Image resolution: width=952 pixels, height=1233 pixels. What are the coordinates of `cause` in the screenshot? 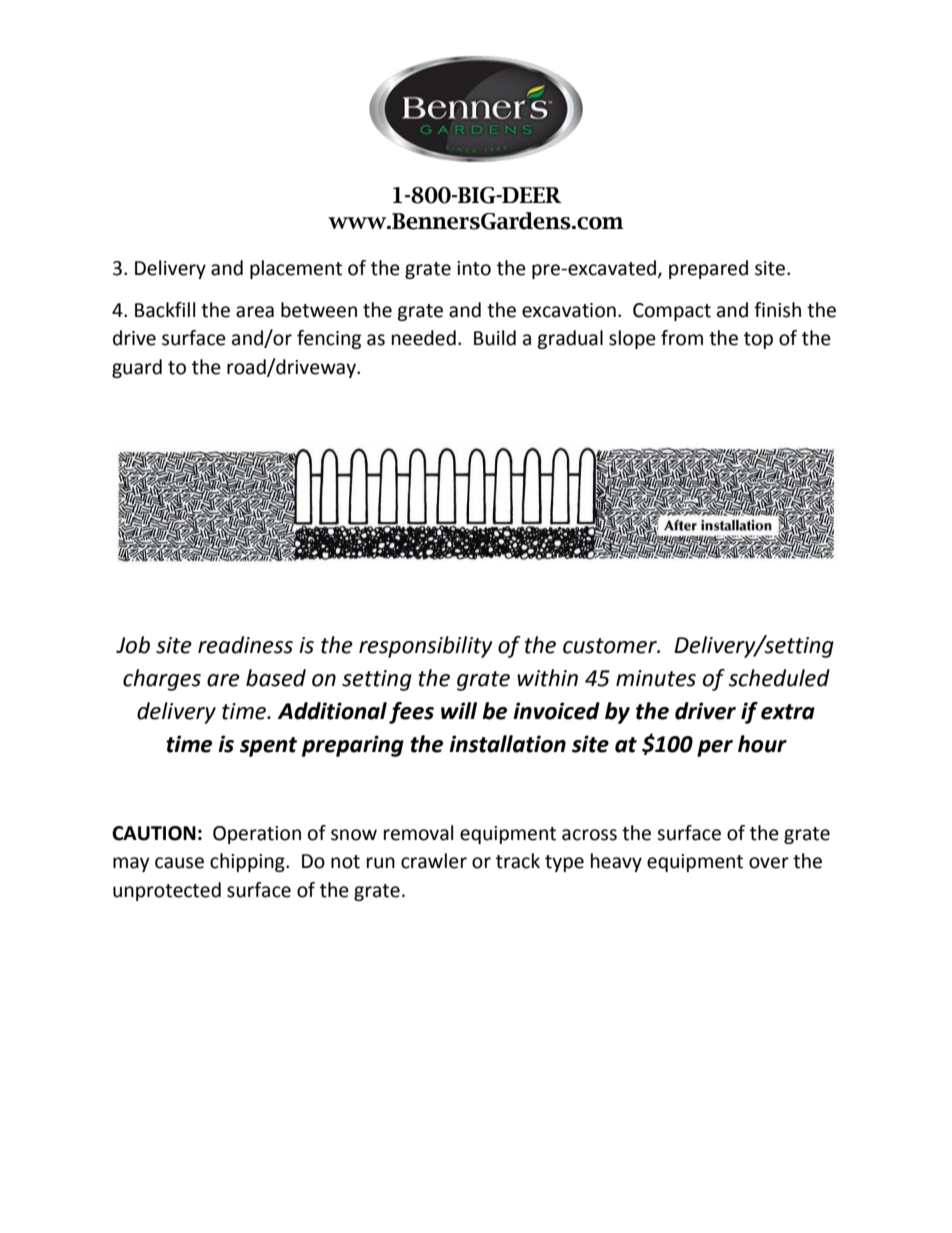 It's located at (179, 863).
